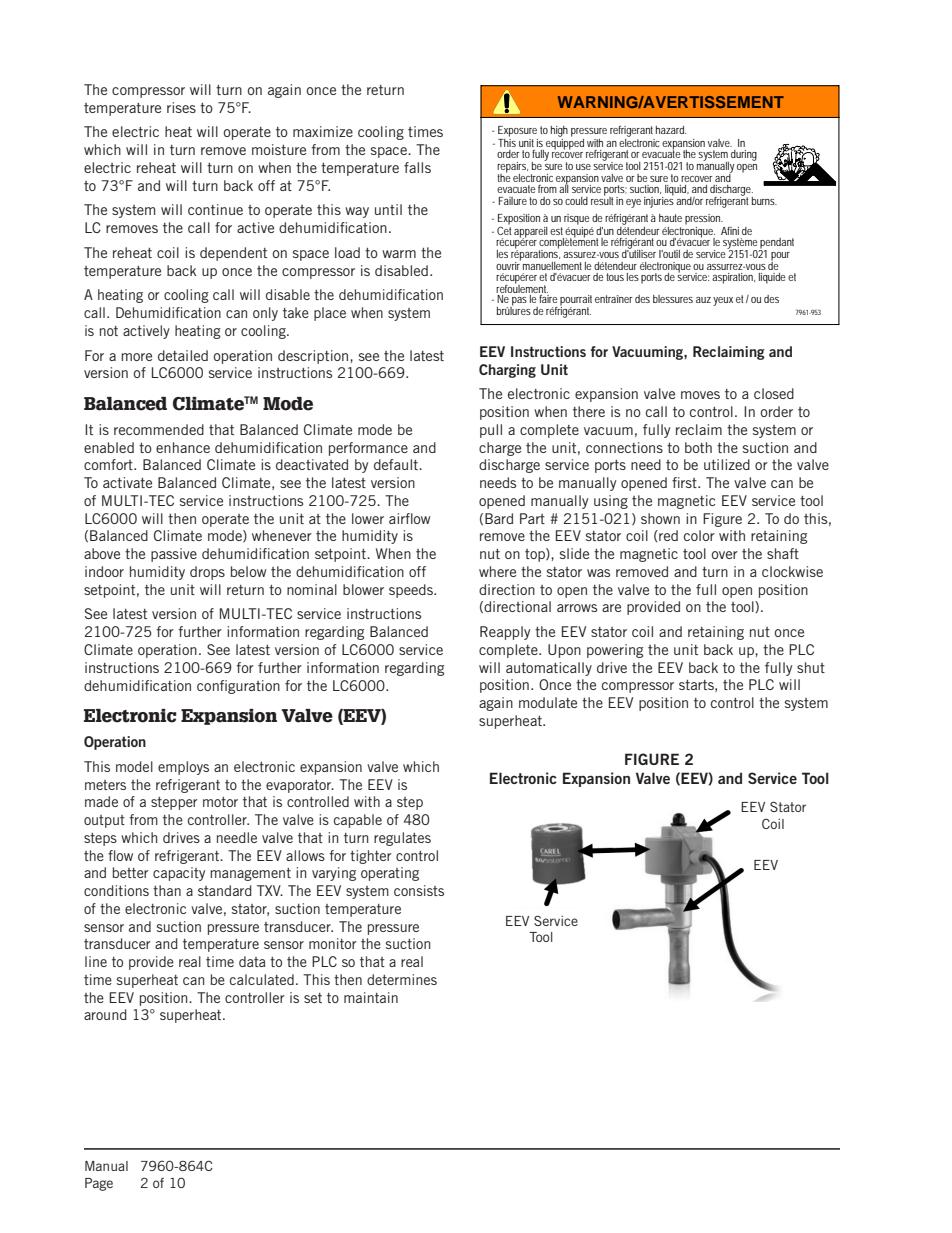 The width and height of the page is (952, 1233). I want to click on falls, so click(417, 167).
